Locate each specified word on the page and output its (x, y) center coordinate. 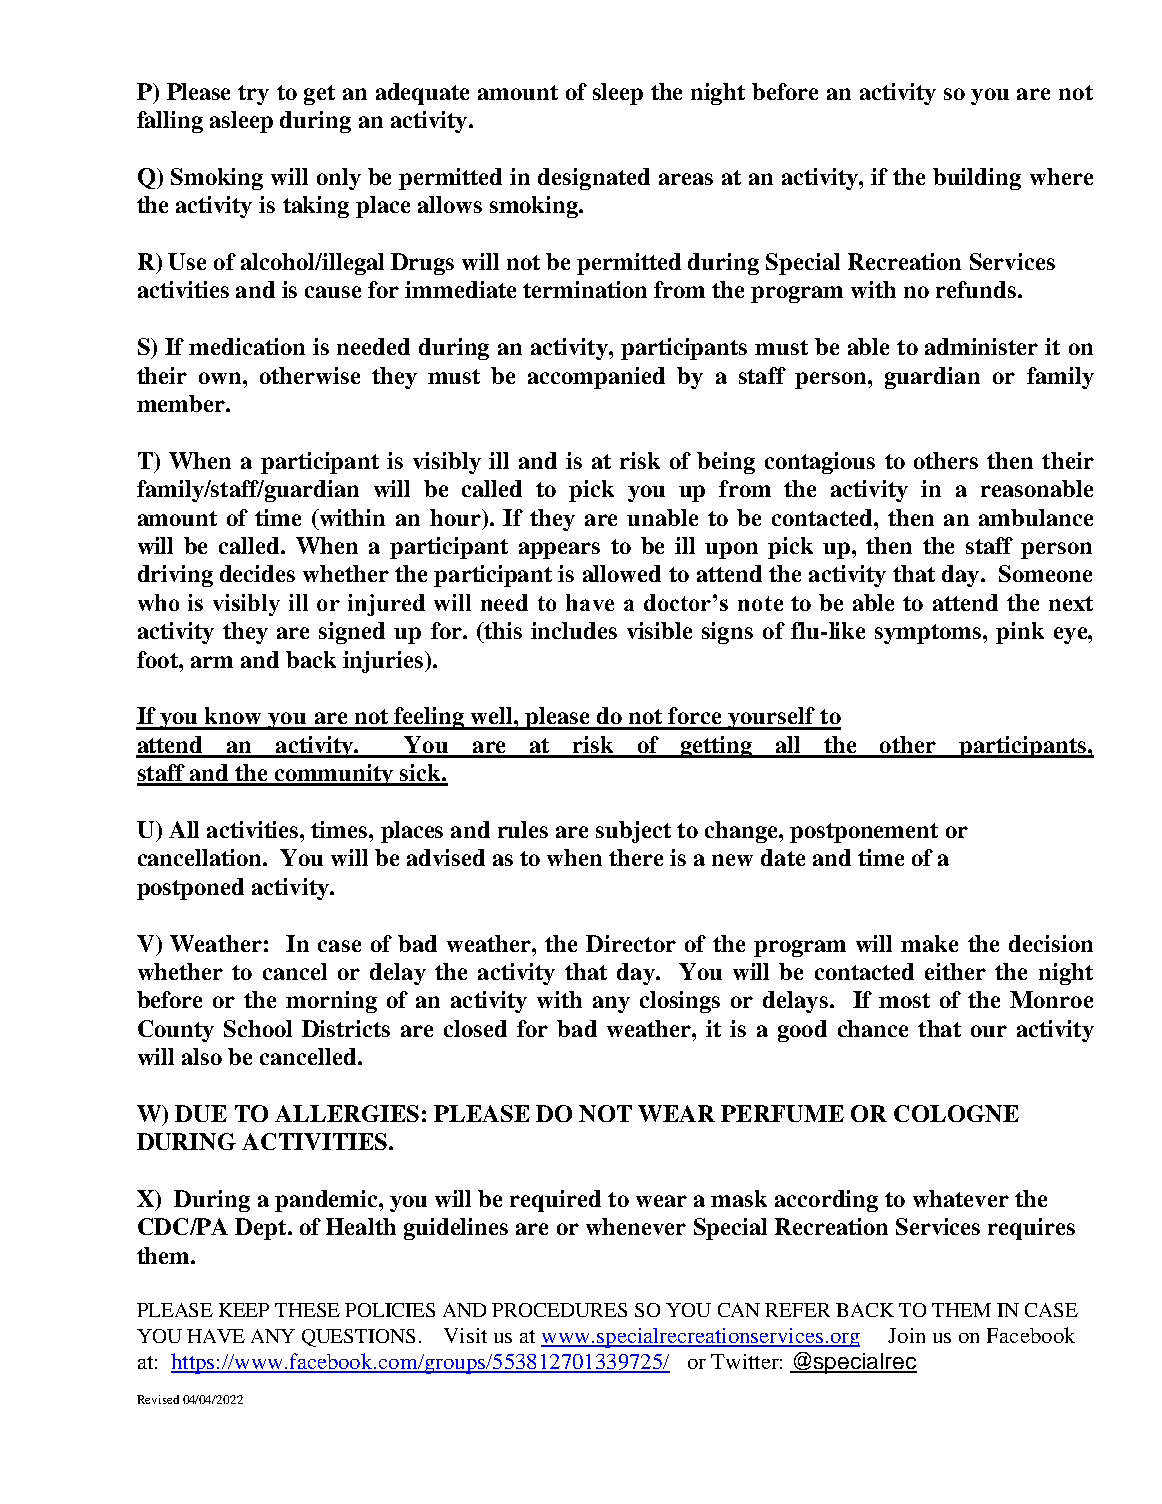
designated (594, 179)
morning (331, 1002)
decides (257, 573)
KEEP (244, 1310)
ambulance (1036, 517)
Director (631, 943)
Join (906, 1335)
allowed (622, 573)
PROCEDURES (559, 1310)
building (977, 179)
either (955, 971)
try (253, 95)
